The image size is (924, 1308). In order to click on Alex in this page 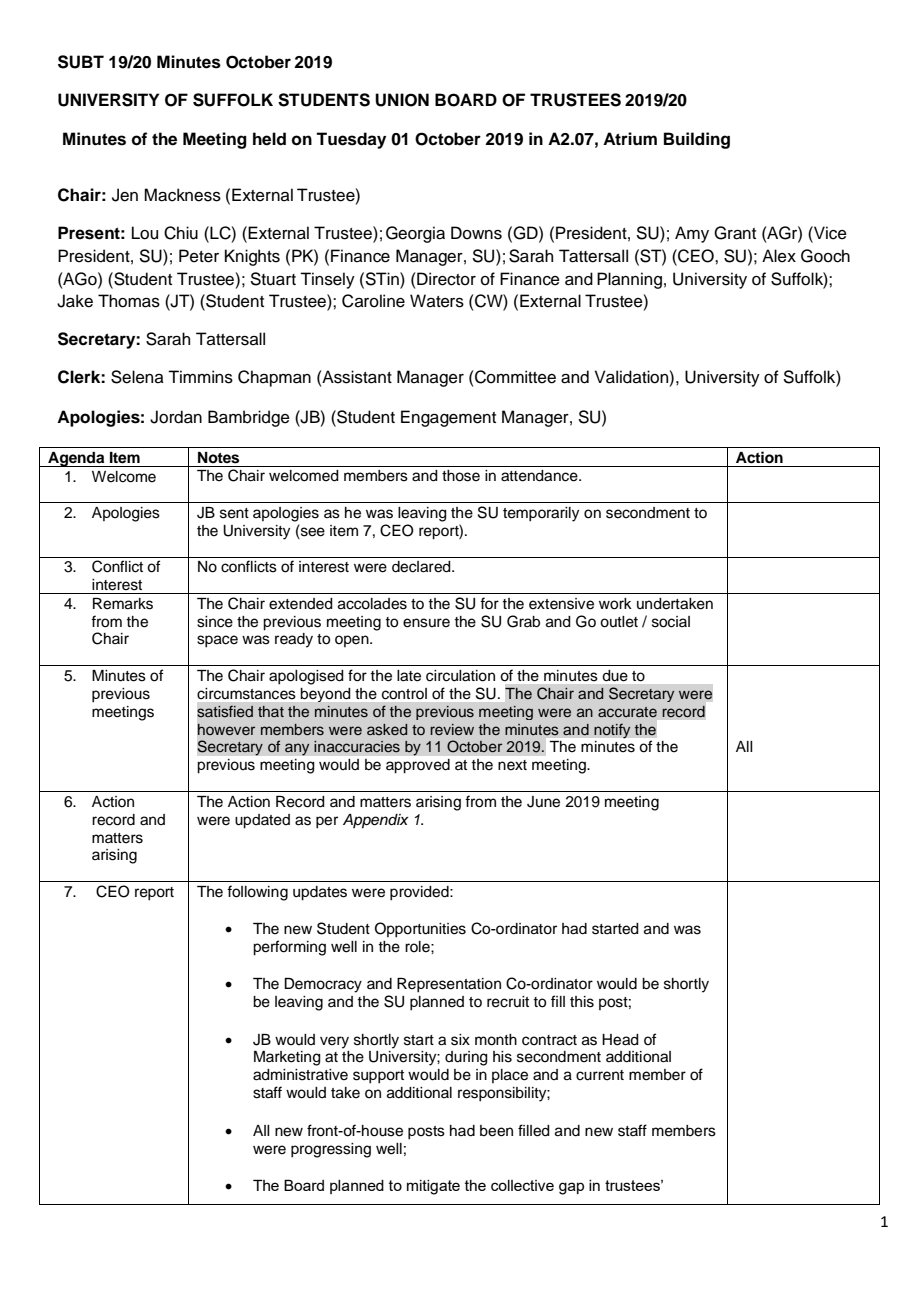, I will do `click(779, 256)`.
